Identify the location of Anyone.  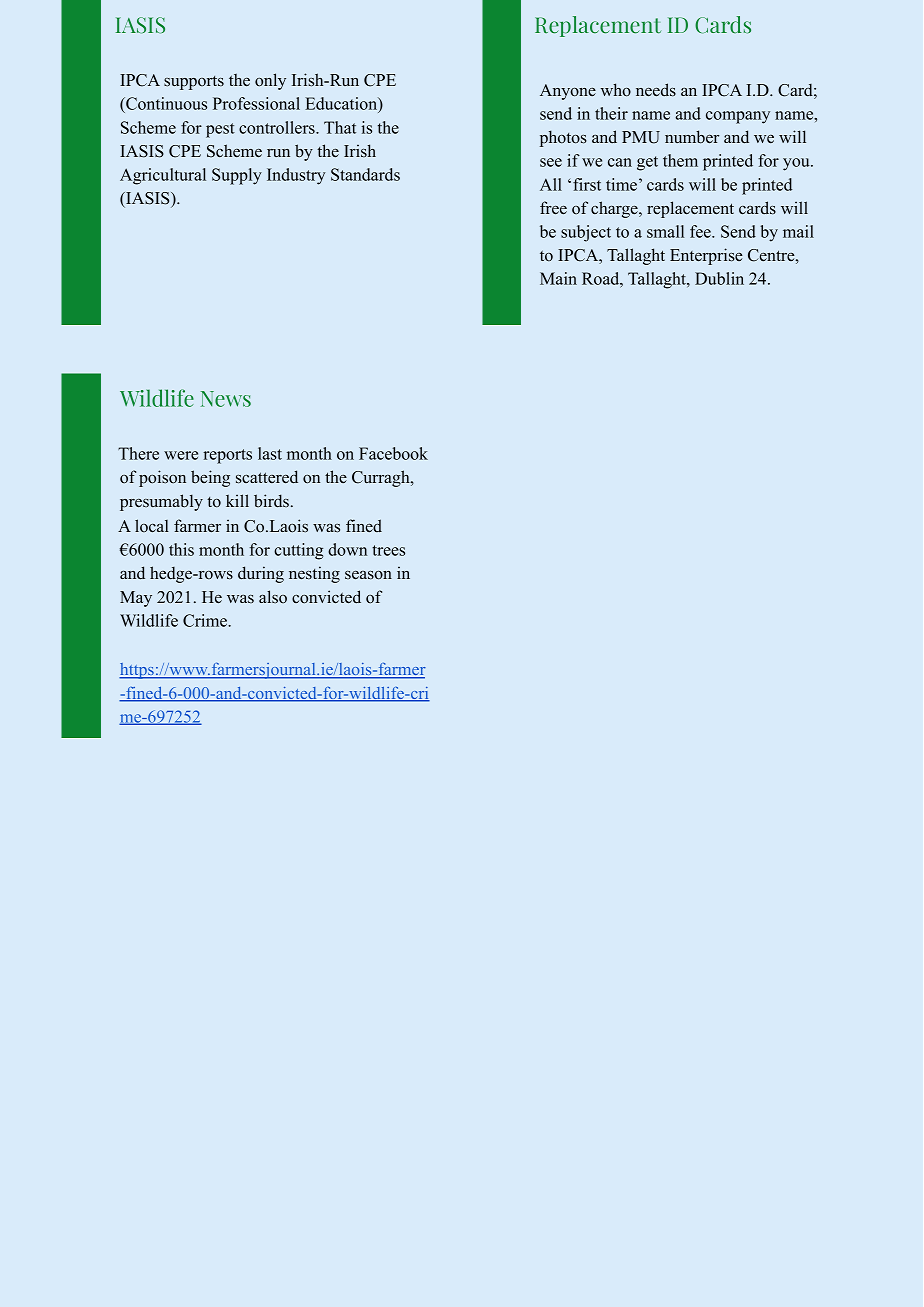
(568, 92).
